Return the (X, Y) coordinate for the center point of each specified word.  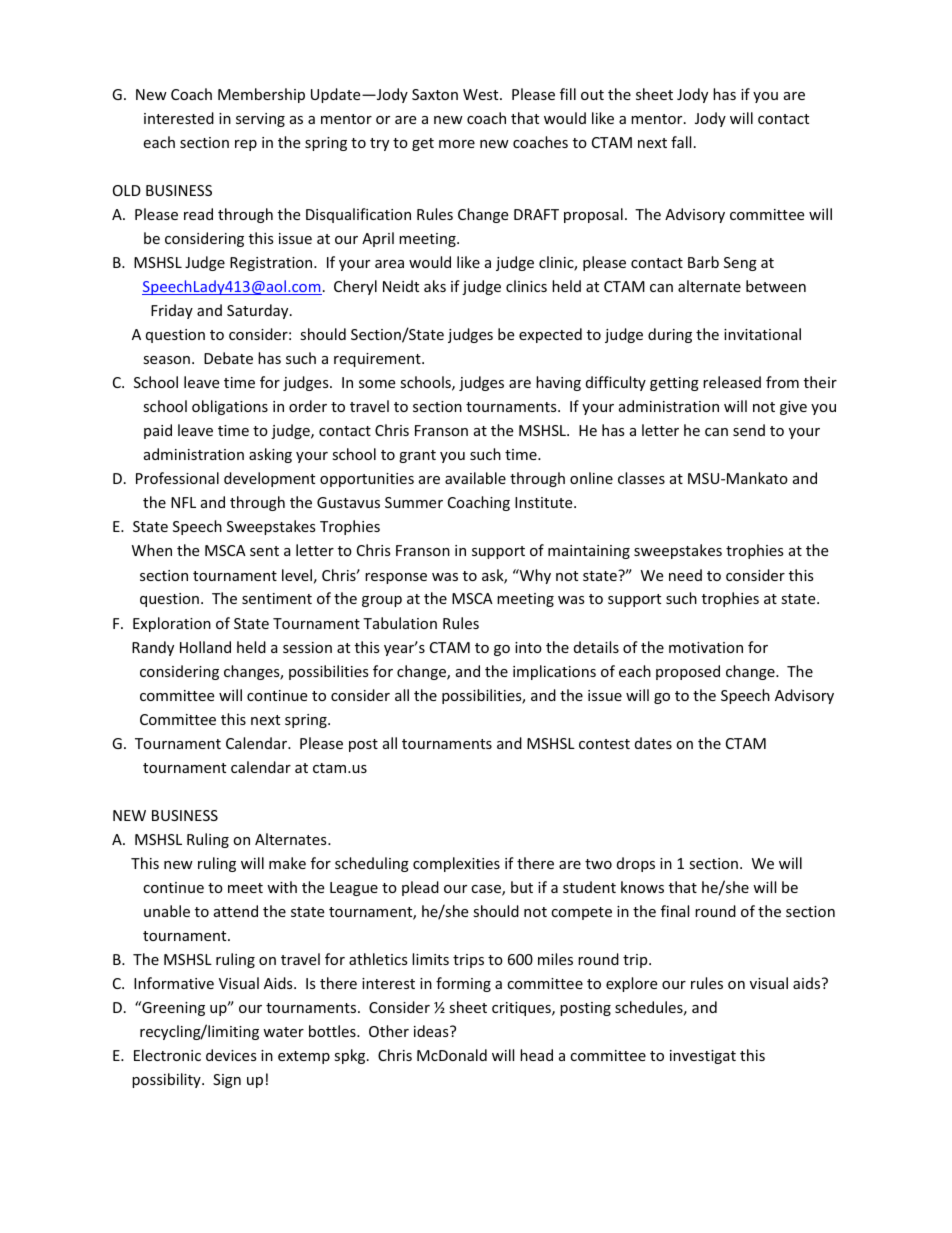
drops (636, 864)
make (287, 863)
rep (246, 145)
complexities (456, 864)
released (732, 382)
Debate (228, 358)
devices (231, 1055)
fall (681, 142)
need (685, 575)
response (396, 578)
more (457, 144)
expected (550, 335)
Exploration (172, 624)
